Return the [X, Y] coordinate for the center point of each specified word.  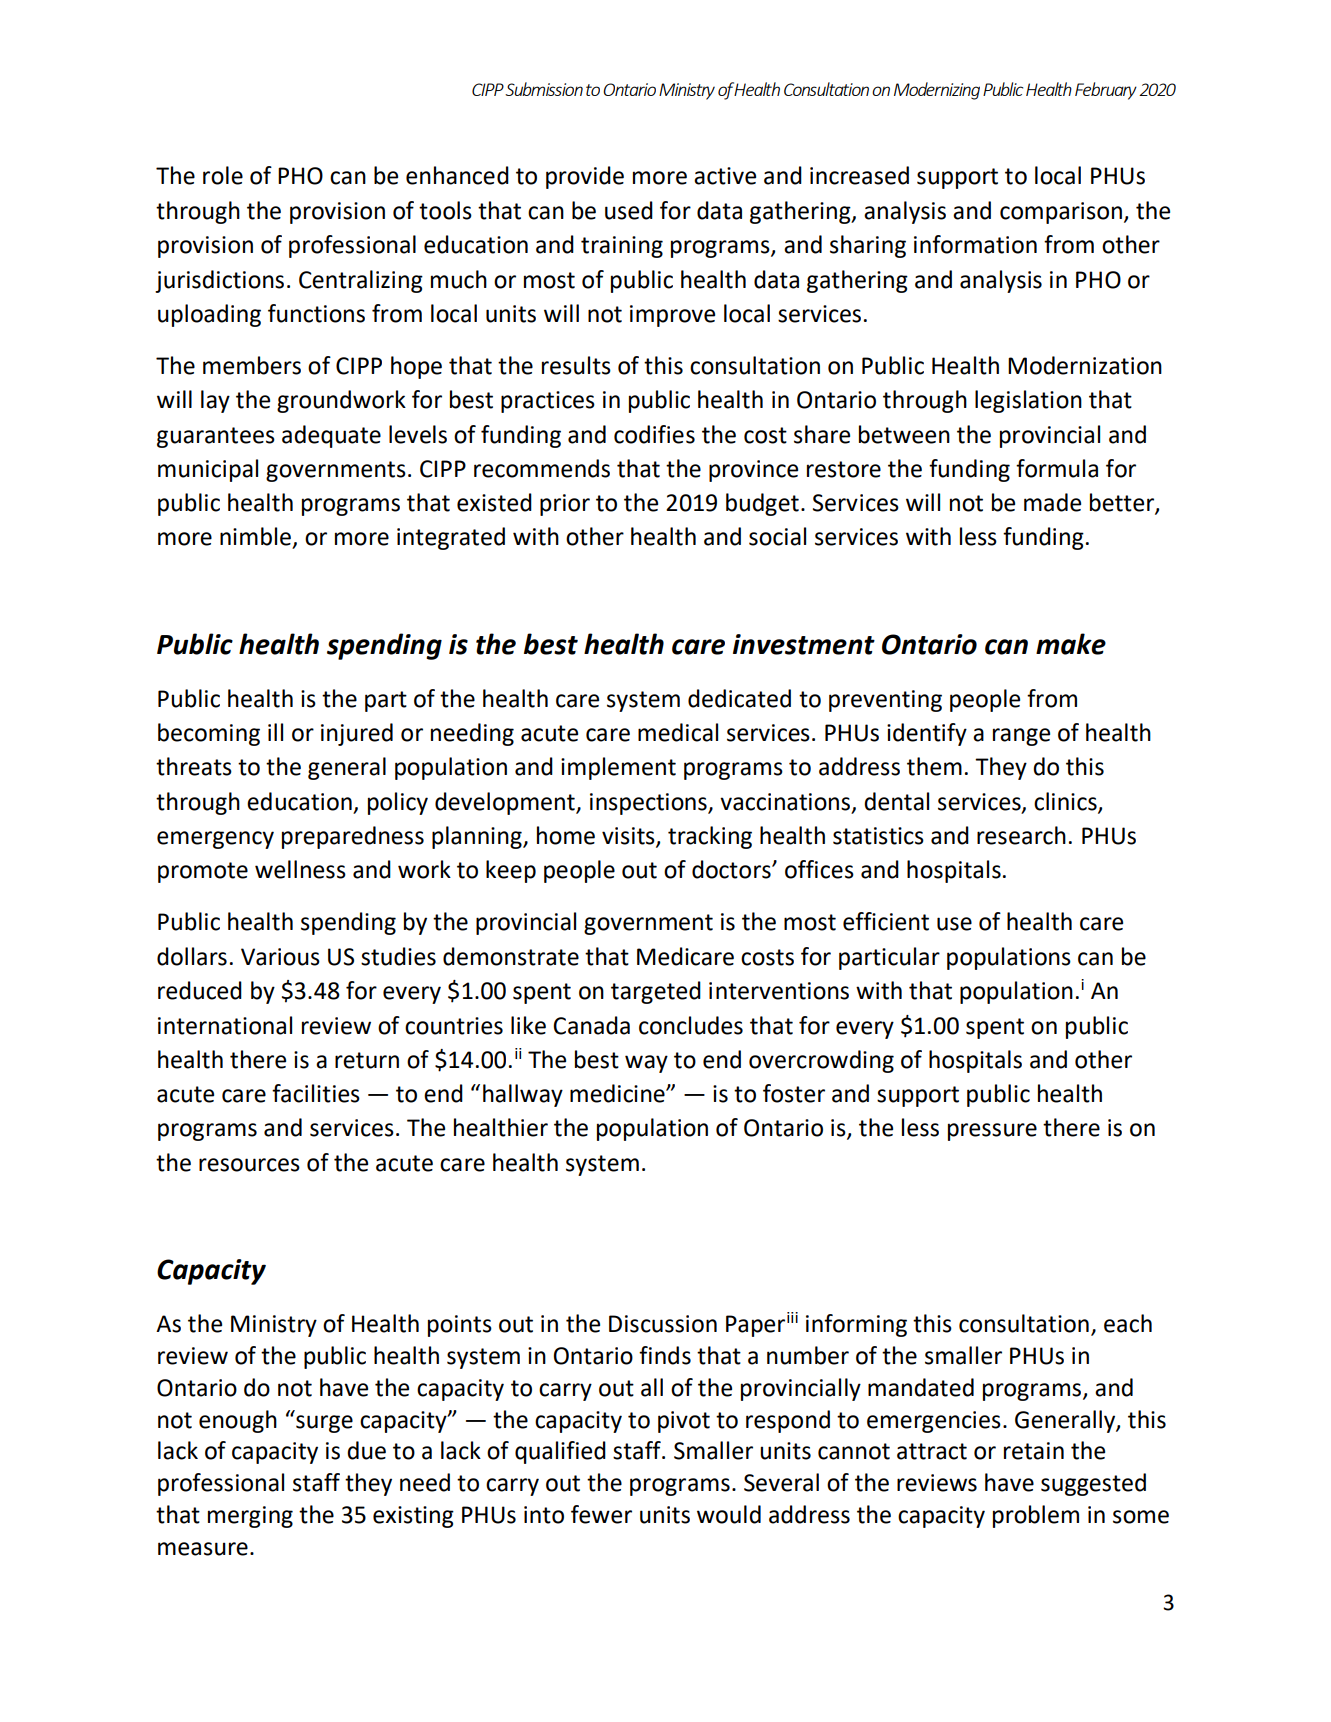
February [1106, 91]
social [777, 536]
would [729, 1514]
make [1071, 644]
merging [250, 1517]
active [725, 176]
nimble [255, 536]
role [223, 175]
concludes [691, 1025]
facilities [316, 1093]
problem [1036, 1516]
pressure [992, 1132]
